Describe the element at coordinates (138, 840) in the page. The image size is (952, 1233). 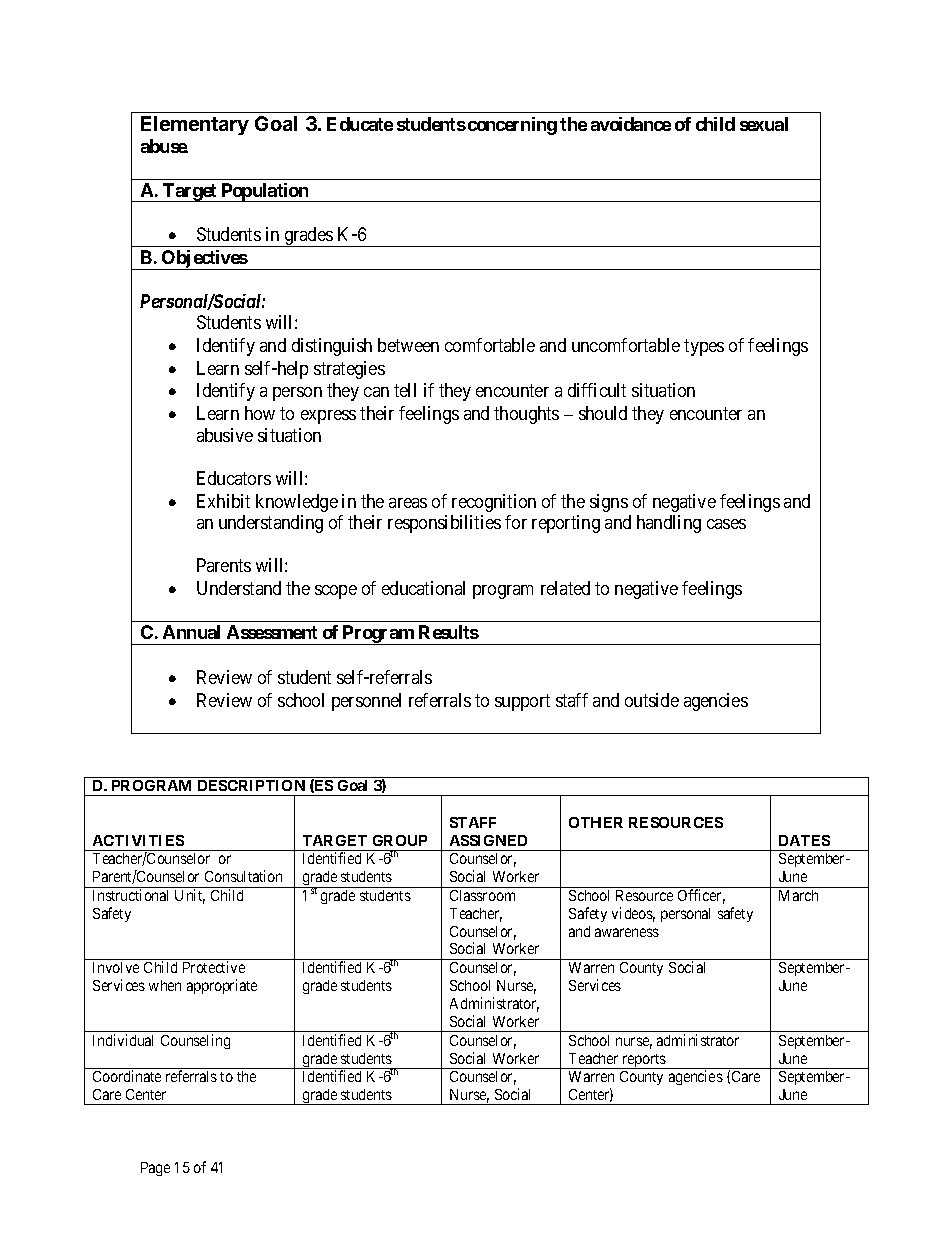
I see `ACTIVITIES` at that location.
